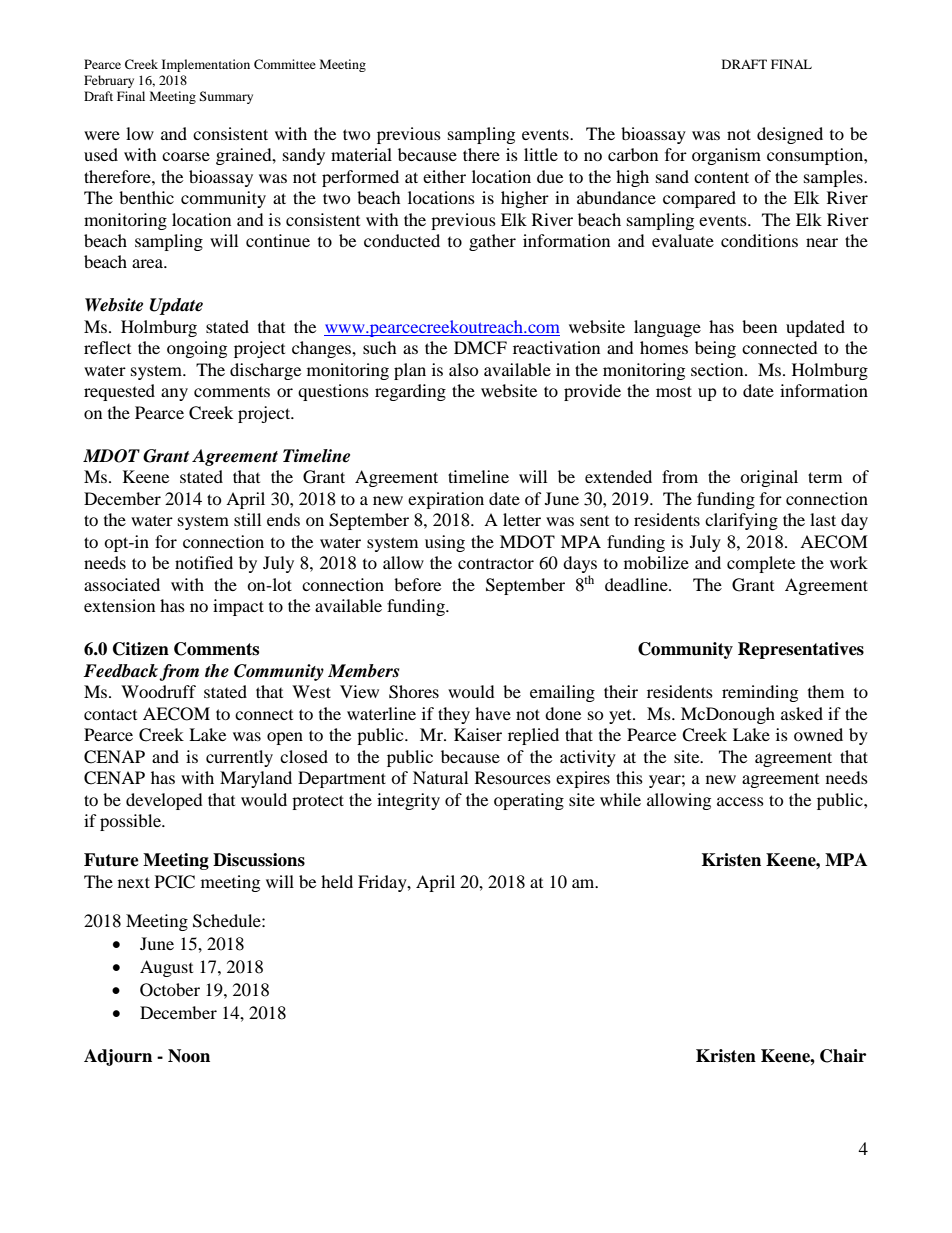 This page has height=1233, width=952. I want to click on little, so click(541, 154).
